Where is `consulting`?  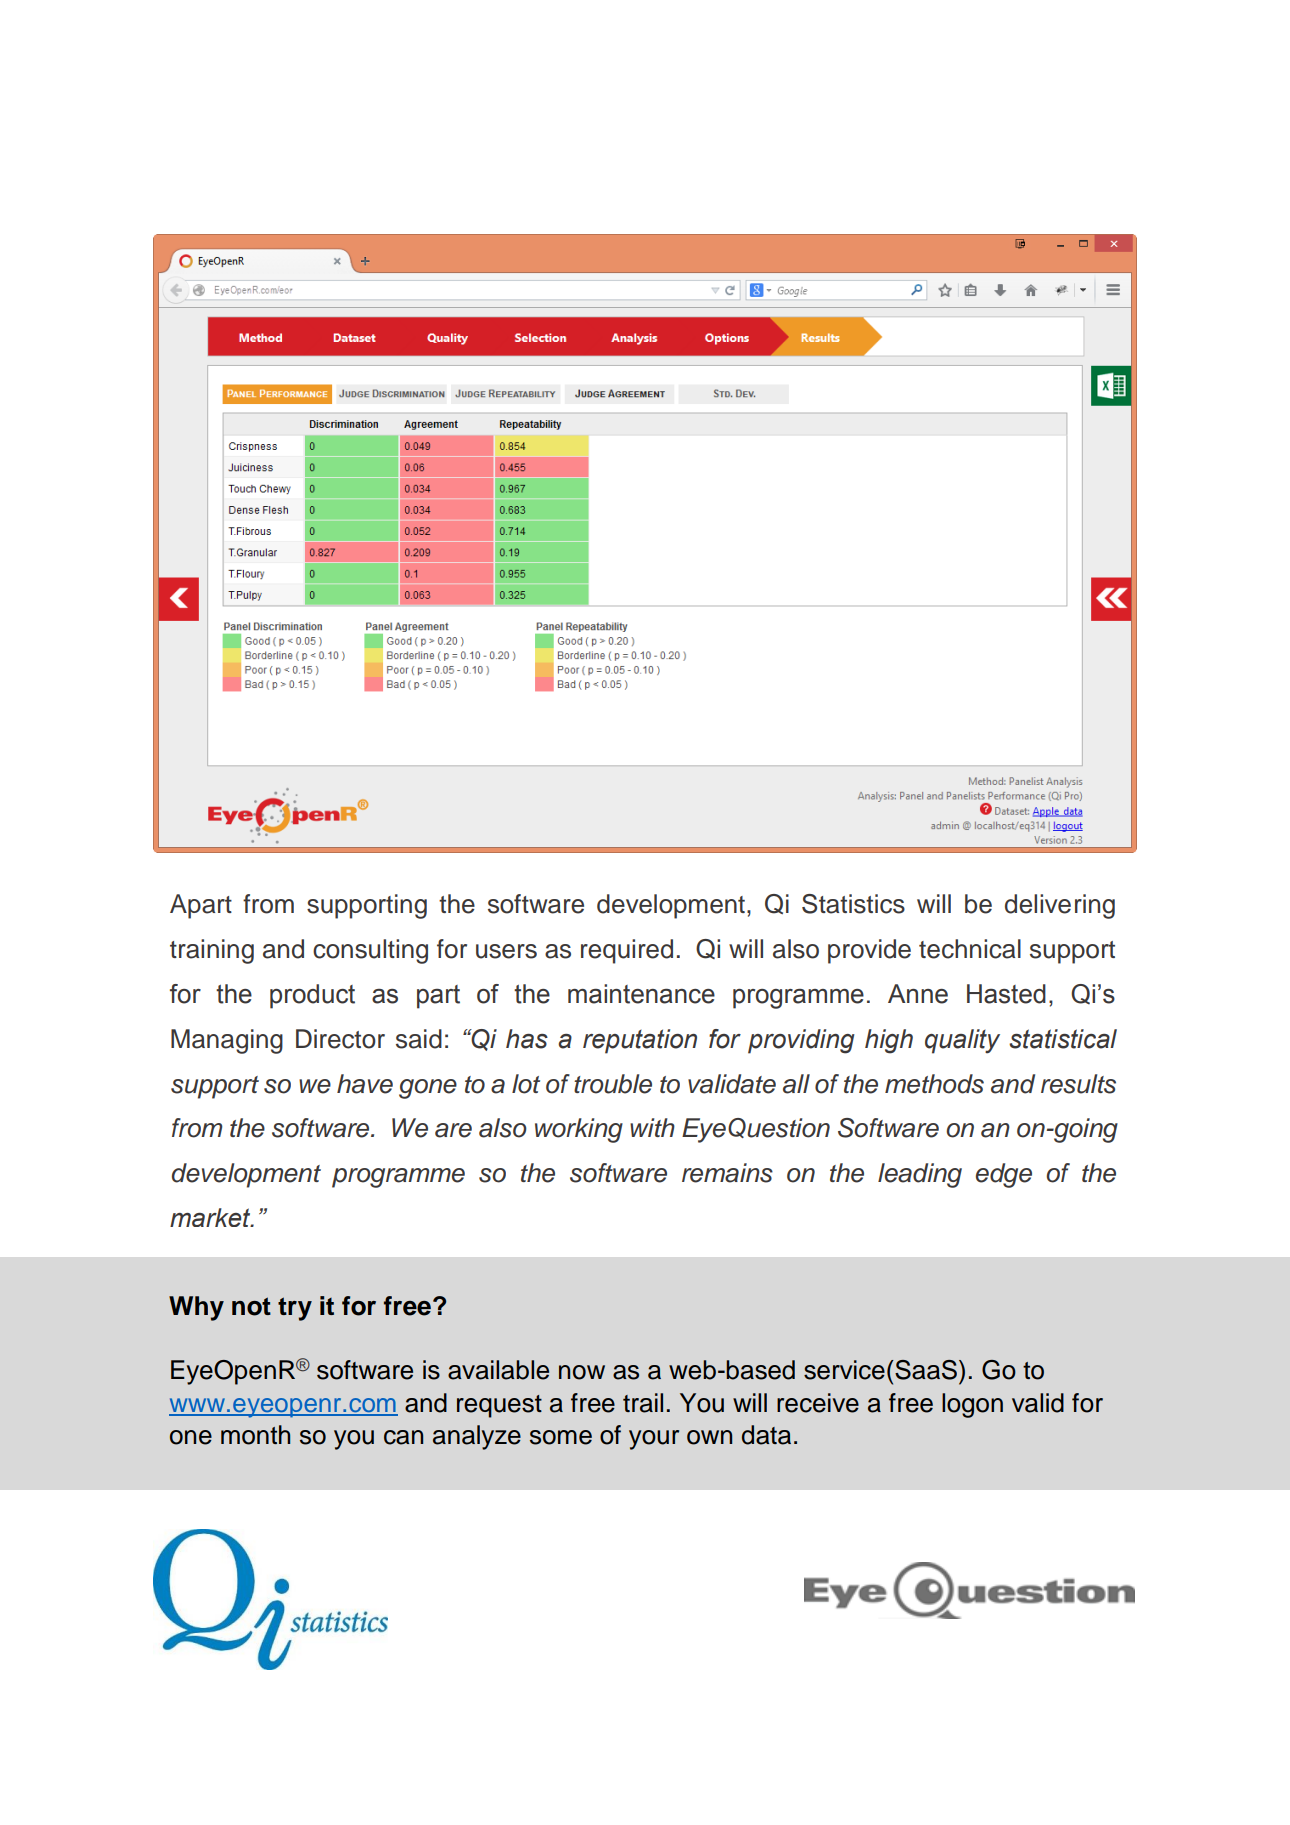 consulting is located at coordinates (370, 951).
